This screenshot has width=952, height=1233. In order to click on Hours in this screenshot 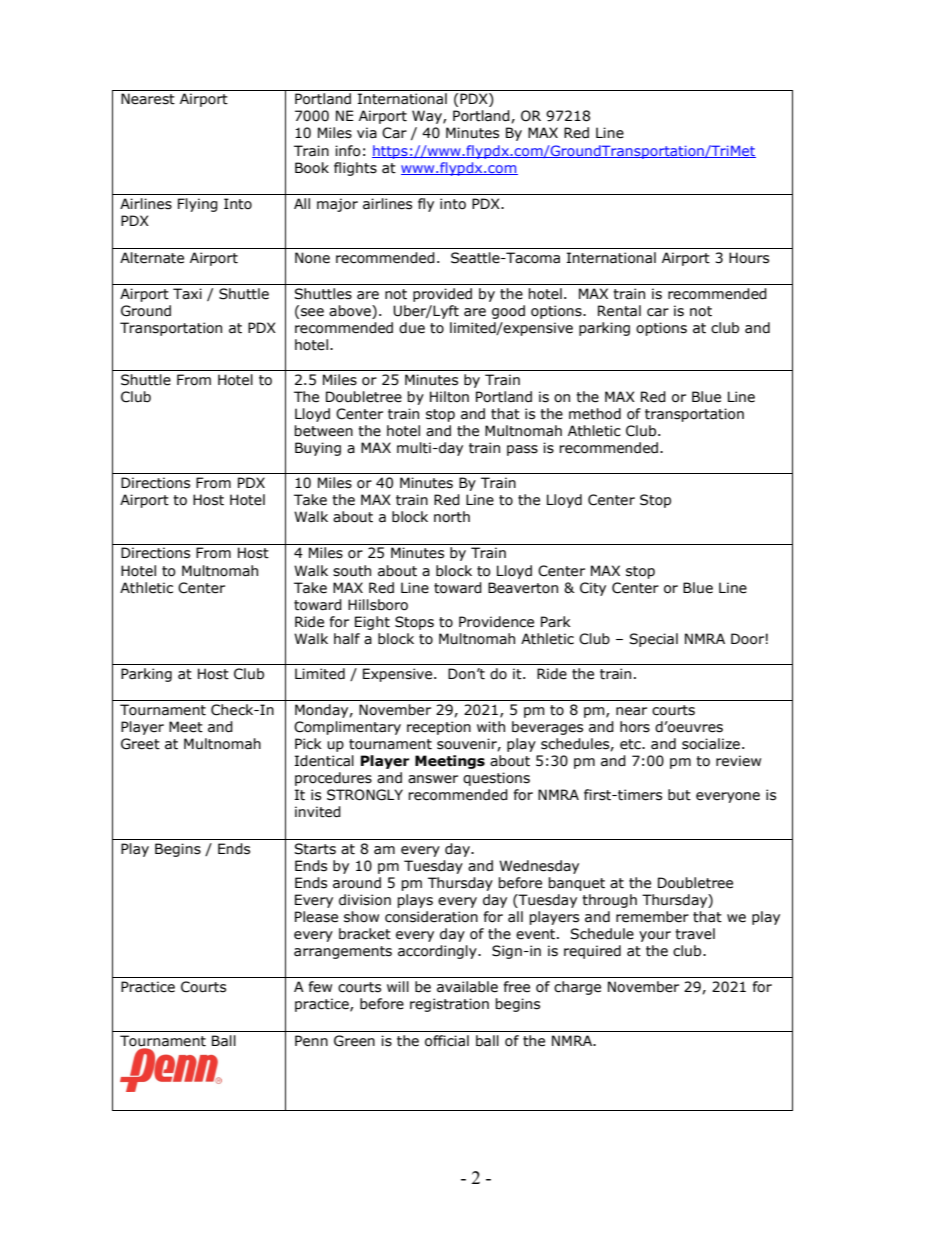, I will do `click(749, 258)`.
